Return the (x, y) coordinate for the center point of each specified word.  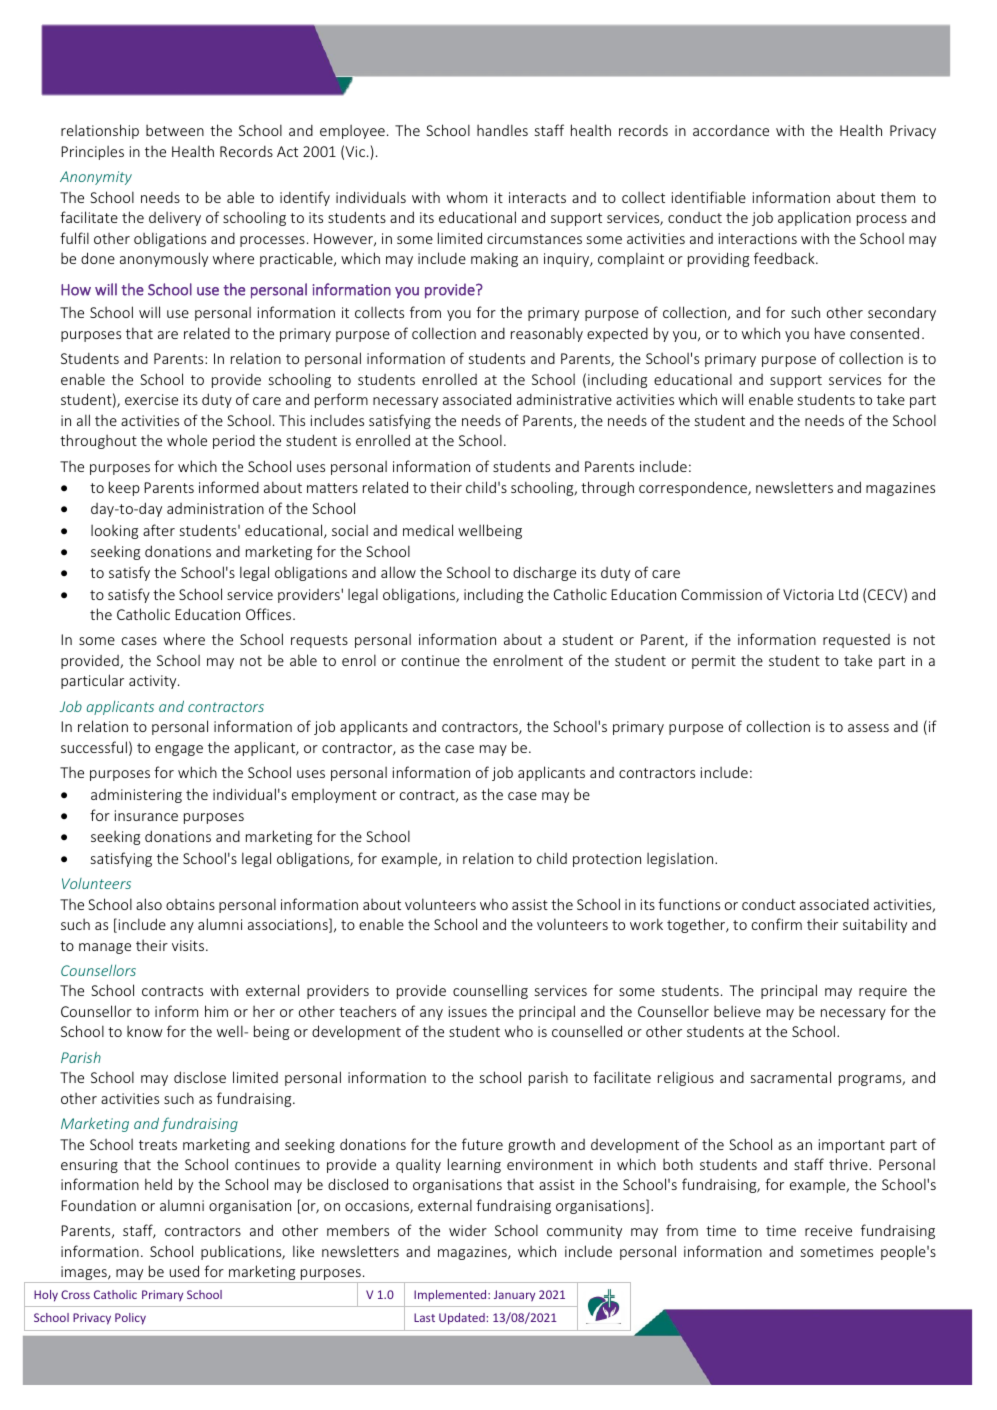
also (149, 904)
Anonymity (96, 178)
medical (428, 530)
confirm (777, 924)
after (159, 530)
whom (467, 197)
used (184, 1271)
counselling (490, 991)
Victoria (808, 594)
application (814, 218)
